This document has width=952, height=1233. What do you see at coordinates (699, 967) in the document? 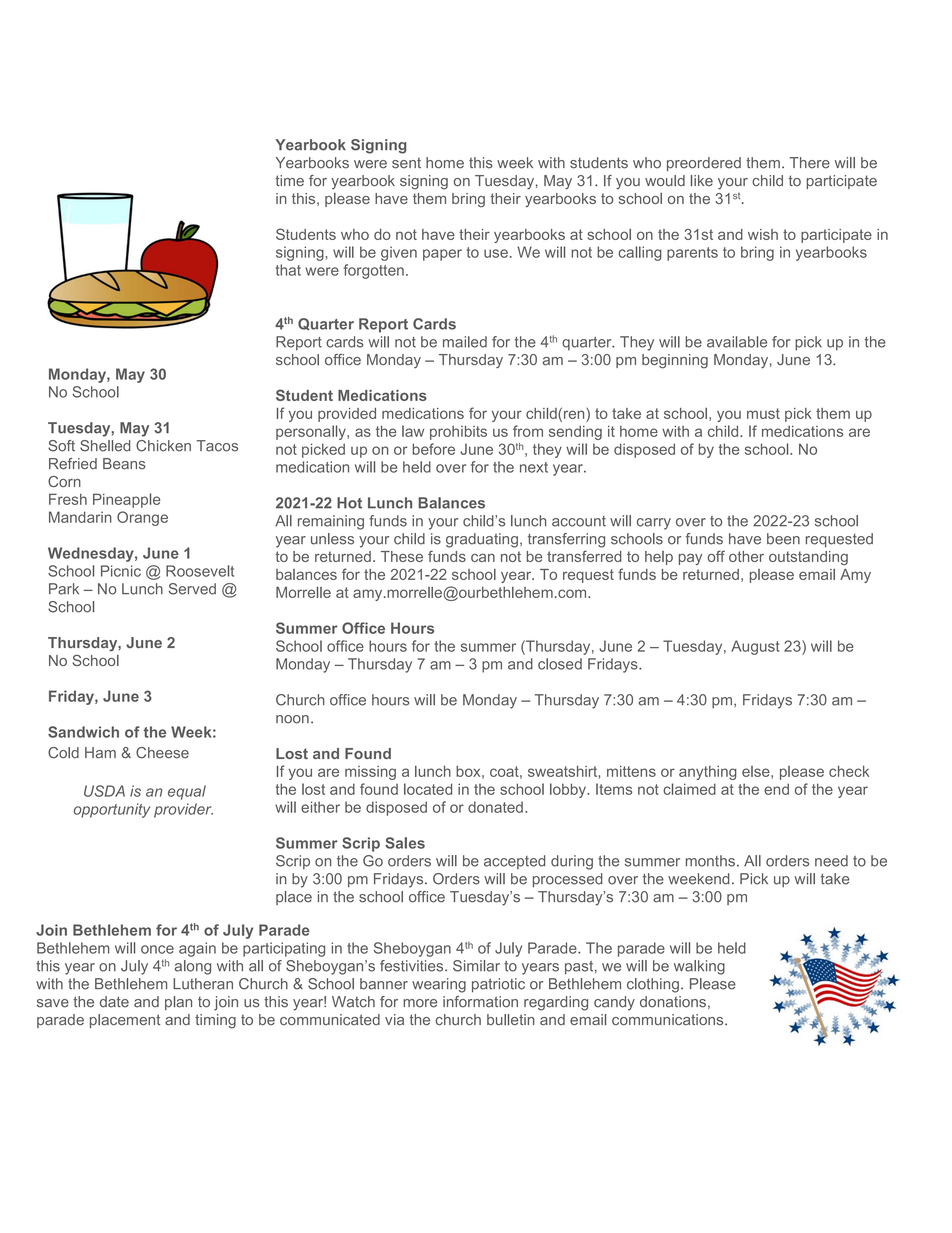
I see `walking` at bounding box center [699, 967].
